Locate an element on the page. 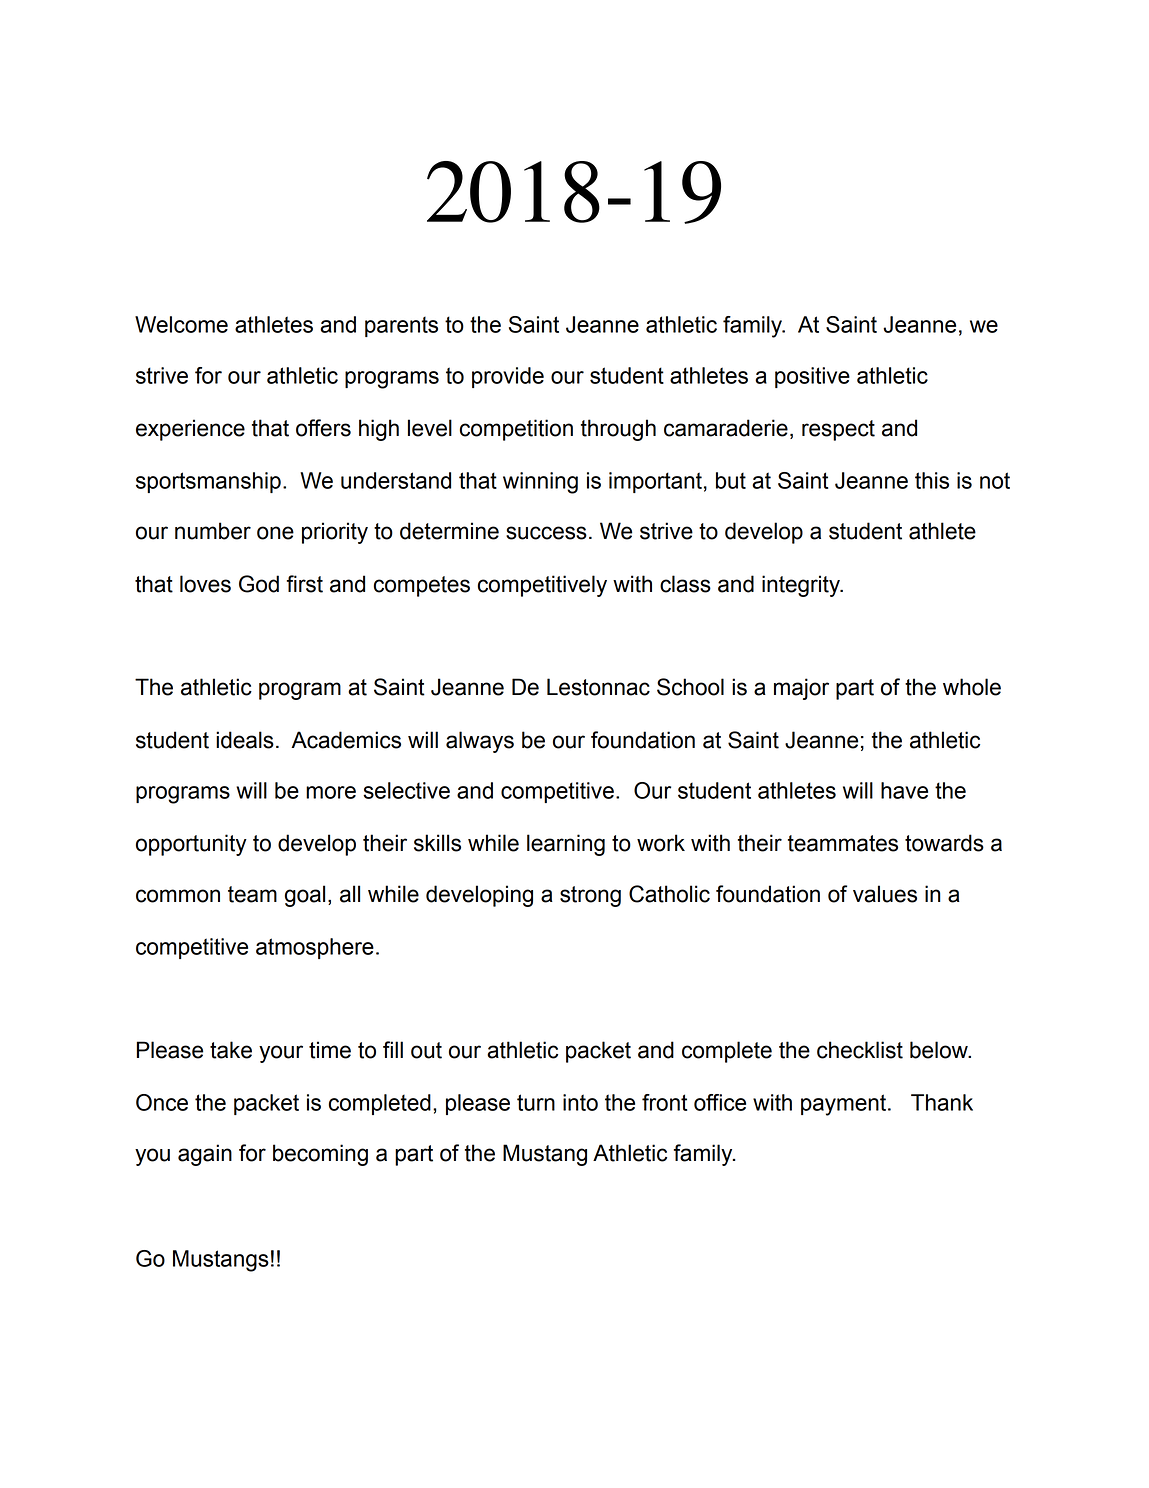 This document has height=1488, width=1149. ideals is located at coordinates (245, 740).
